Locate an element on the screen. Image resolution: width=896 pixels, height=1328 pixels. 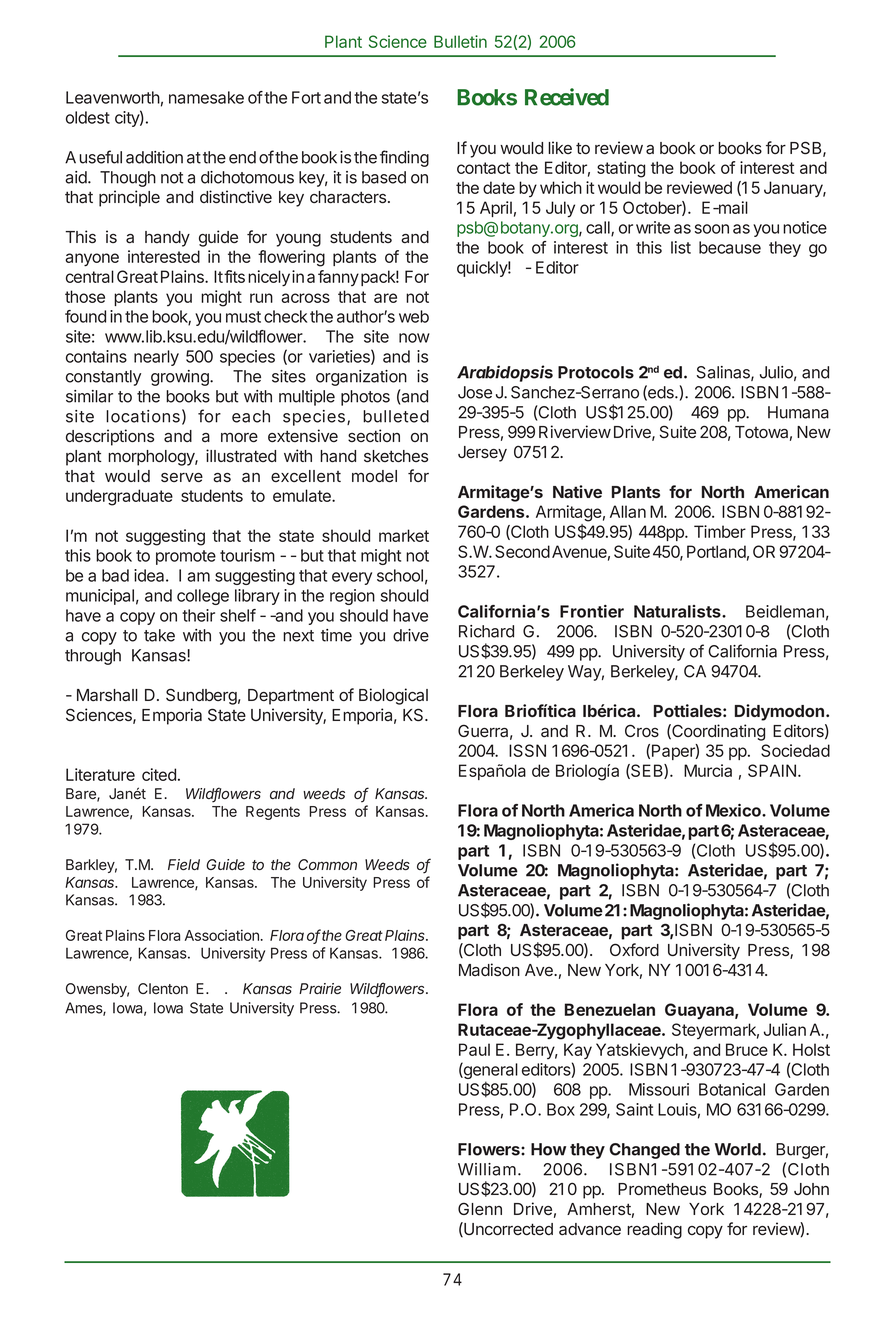
promote is located at coordinates (186, 557).
